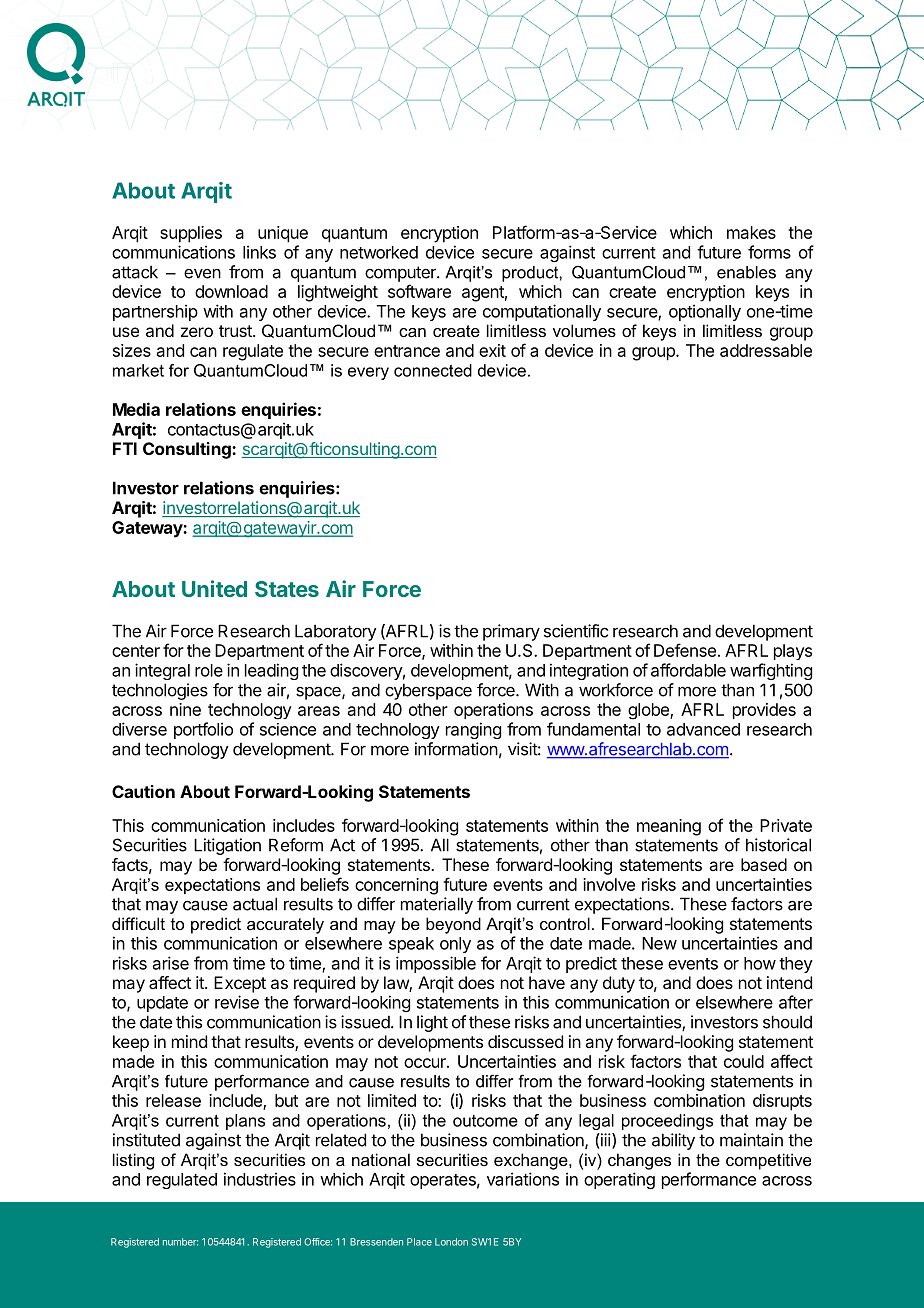  What do you see at coordinates (191, 234) in the screenshot?
I see `supplies` at bounding box center [191, 234].
